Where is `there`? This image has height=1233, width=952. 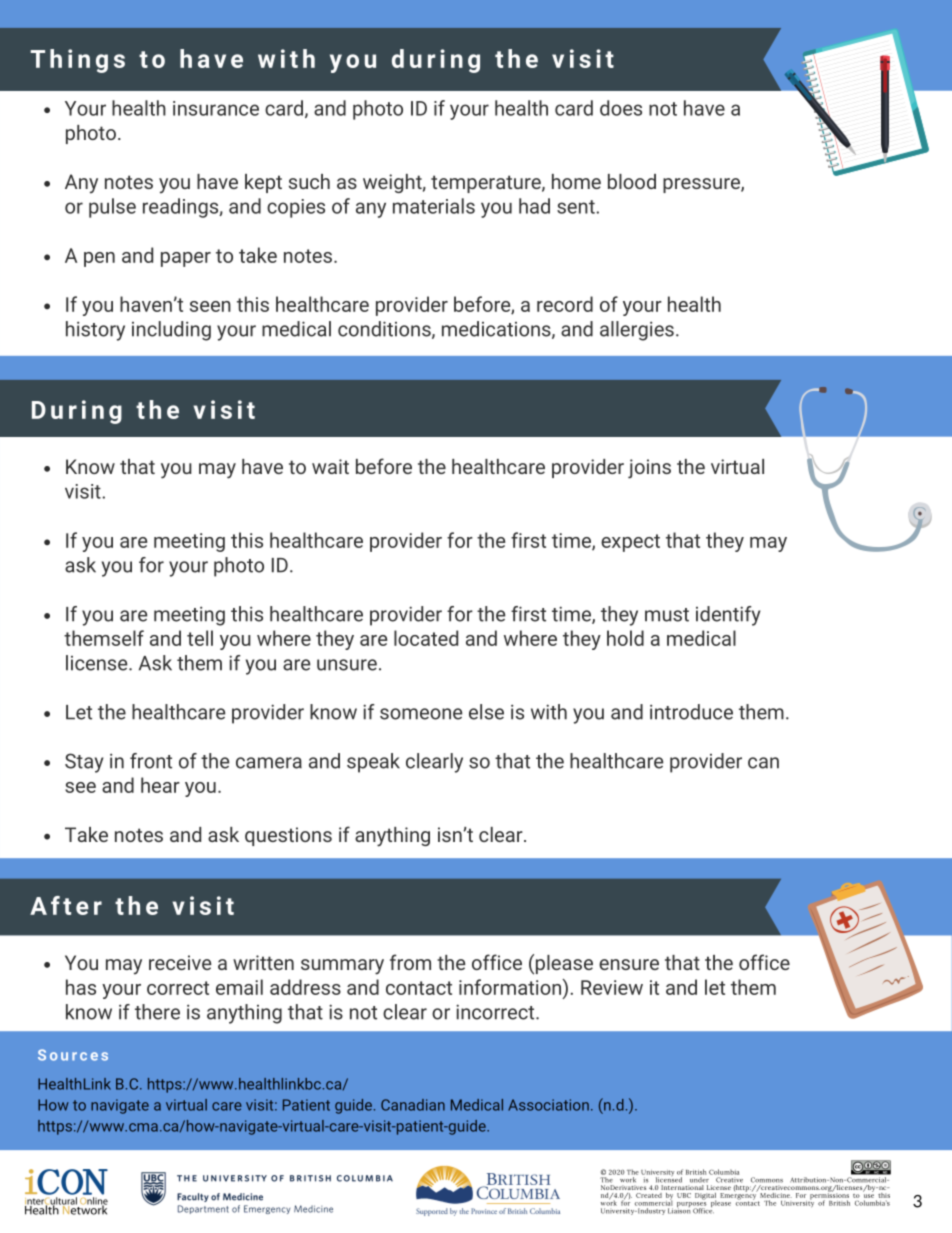 there is located at coordinates (157, 1012).
